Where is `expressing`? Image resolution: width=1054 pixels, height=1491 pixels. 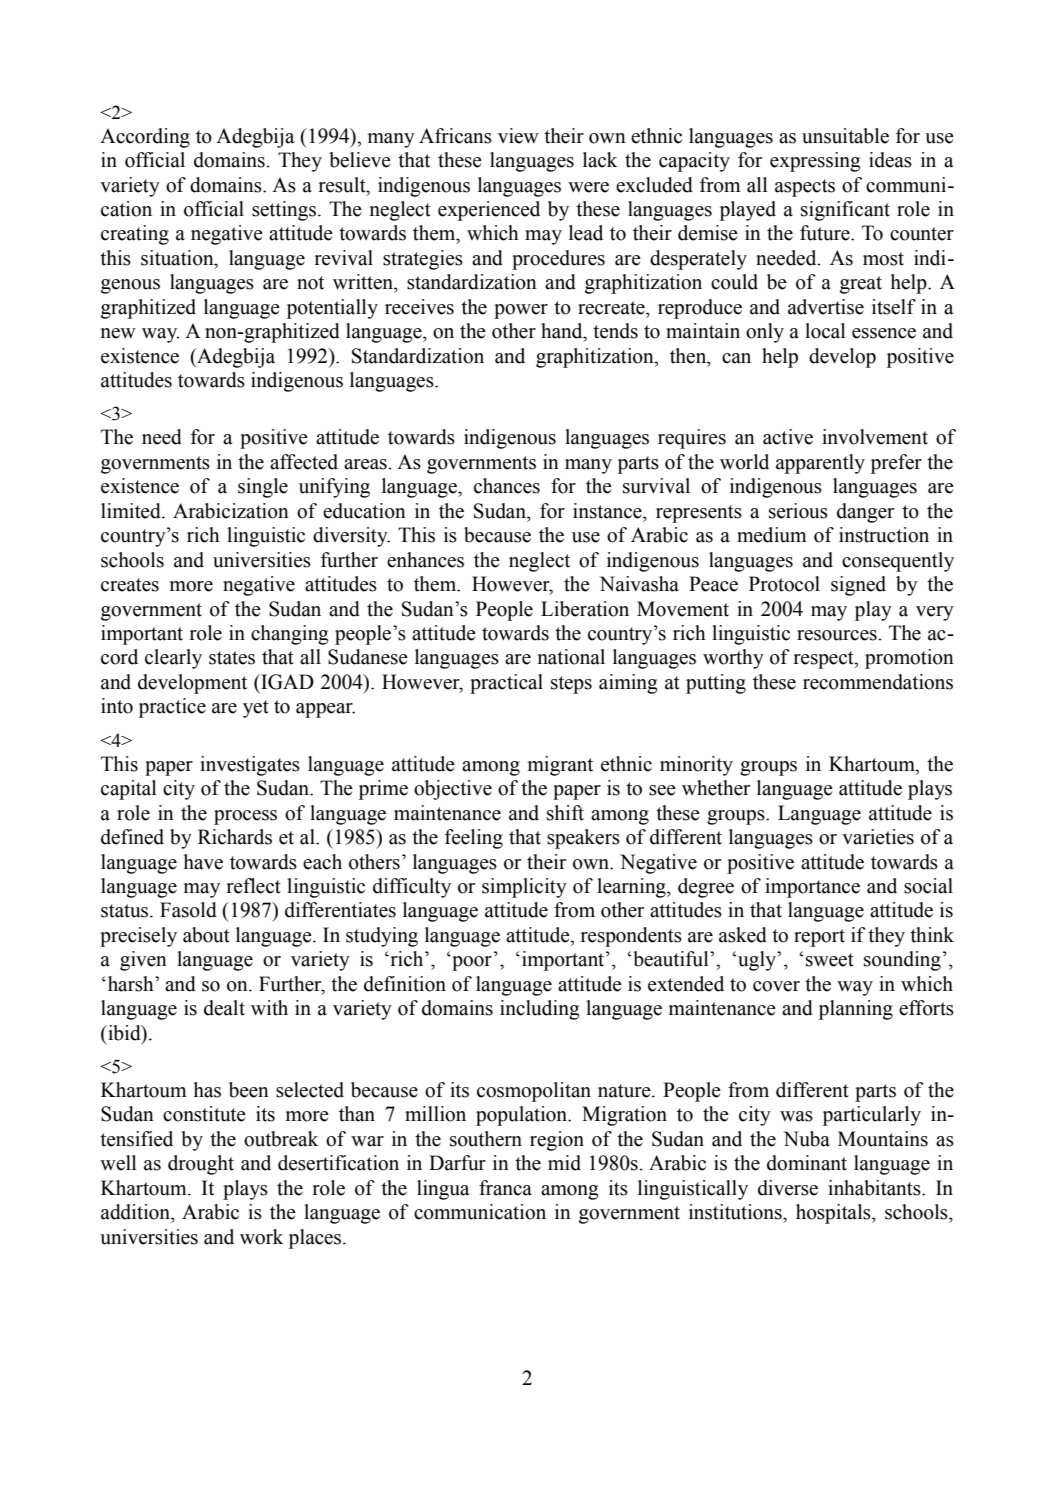 expressing is located at coordinates (815, 162).
